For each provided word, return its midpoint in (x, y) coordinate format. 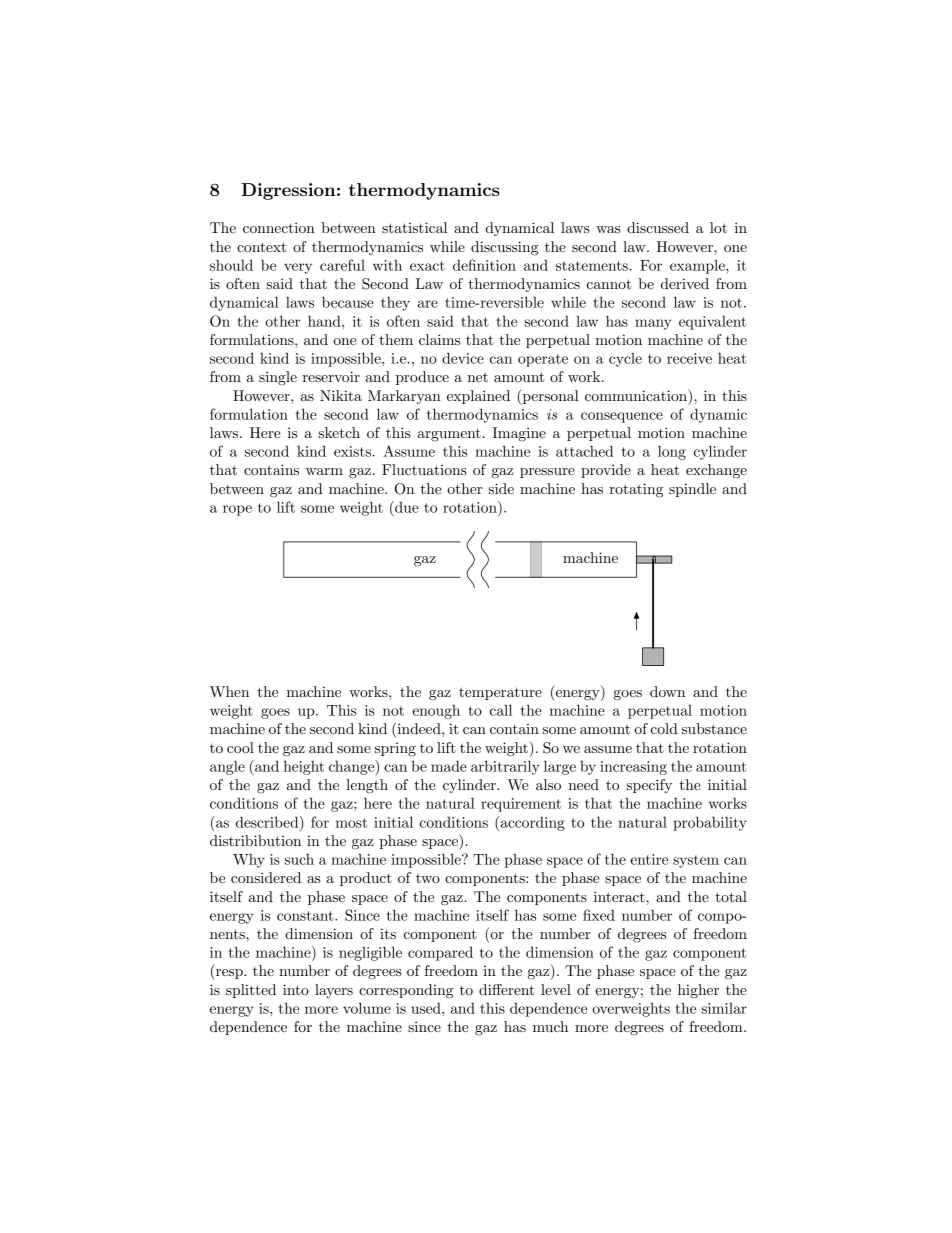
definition (484, 265)
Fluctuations (424, 469)
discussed (658, 227)
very (298, 268)
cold (664, 728)
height (304, 767)
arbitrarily (505, 767)
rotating (636, 490)
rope (237, 510)
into (296, 989)
